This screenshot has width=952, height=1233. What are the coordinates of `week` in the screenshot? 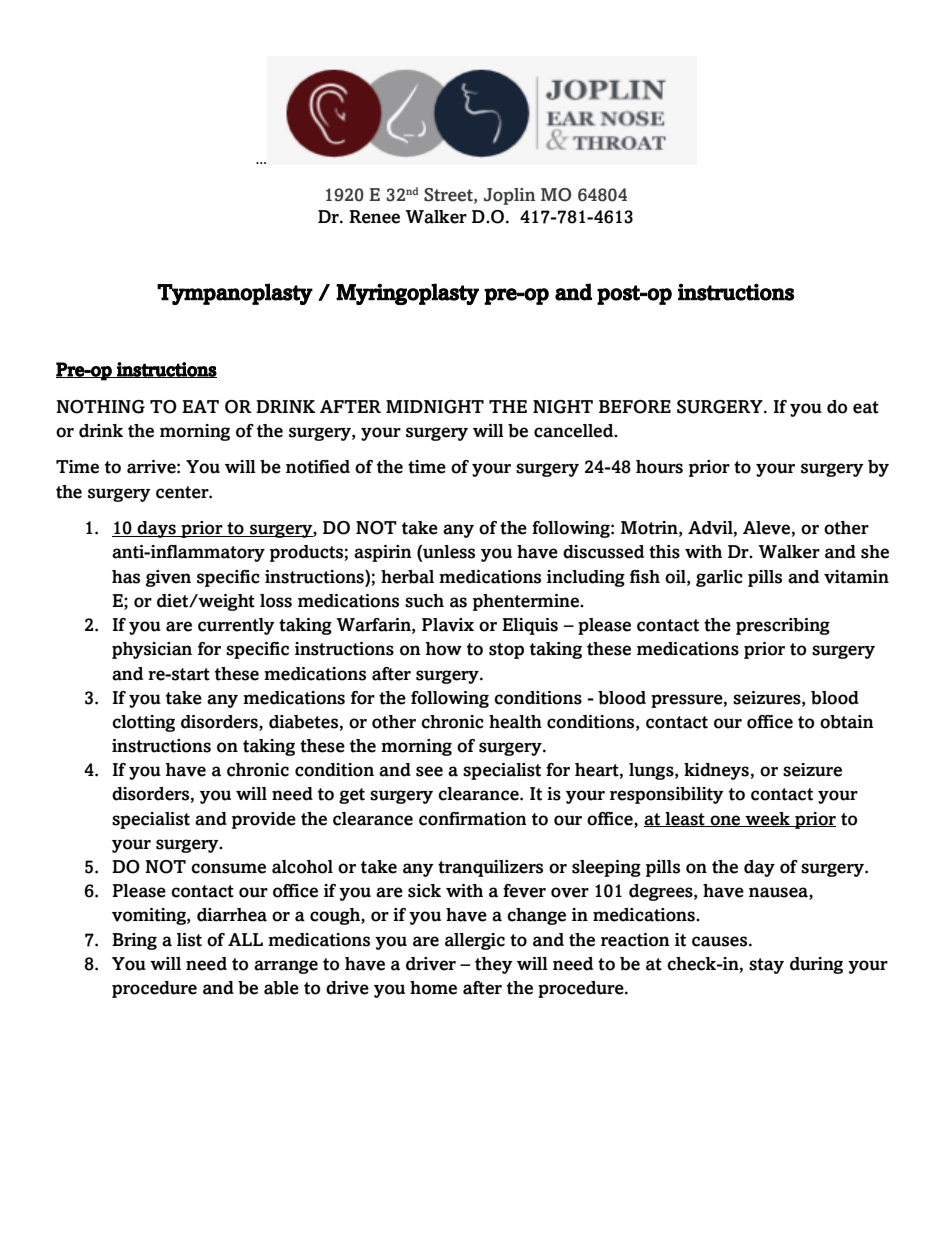 It's located at (767, 819).
